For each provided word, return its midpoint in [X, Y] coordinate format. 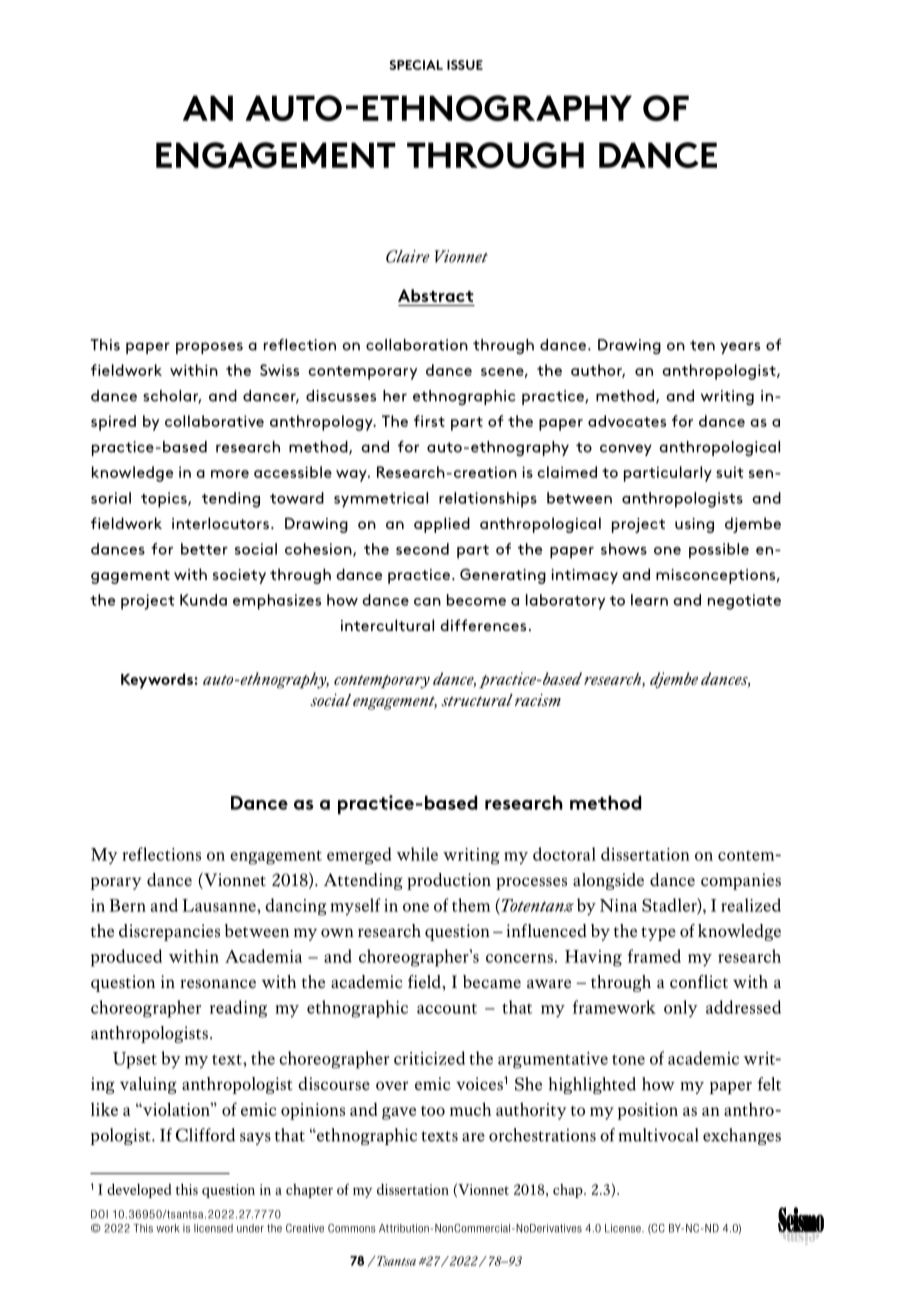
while [417, 854]
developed [139, 1191]
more [230, 474]
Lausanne [220, 905]
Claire [408, 256]
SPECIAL [416, 65]
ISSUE [465, 65]
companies [741, 881]
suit [729, 472]
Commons [352, 1228]
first [429, 421]
